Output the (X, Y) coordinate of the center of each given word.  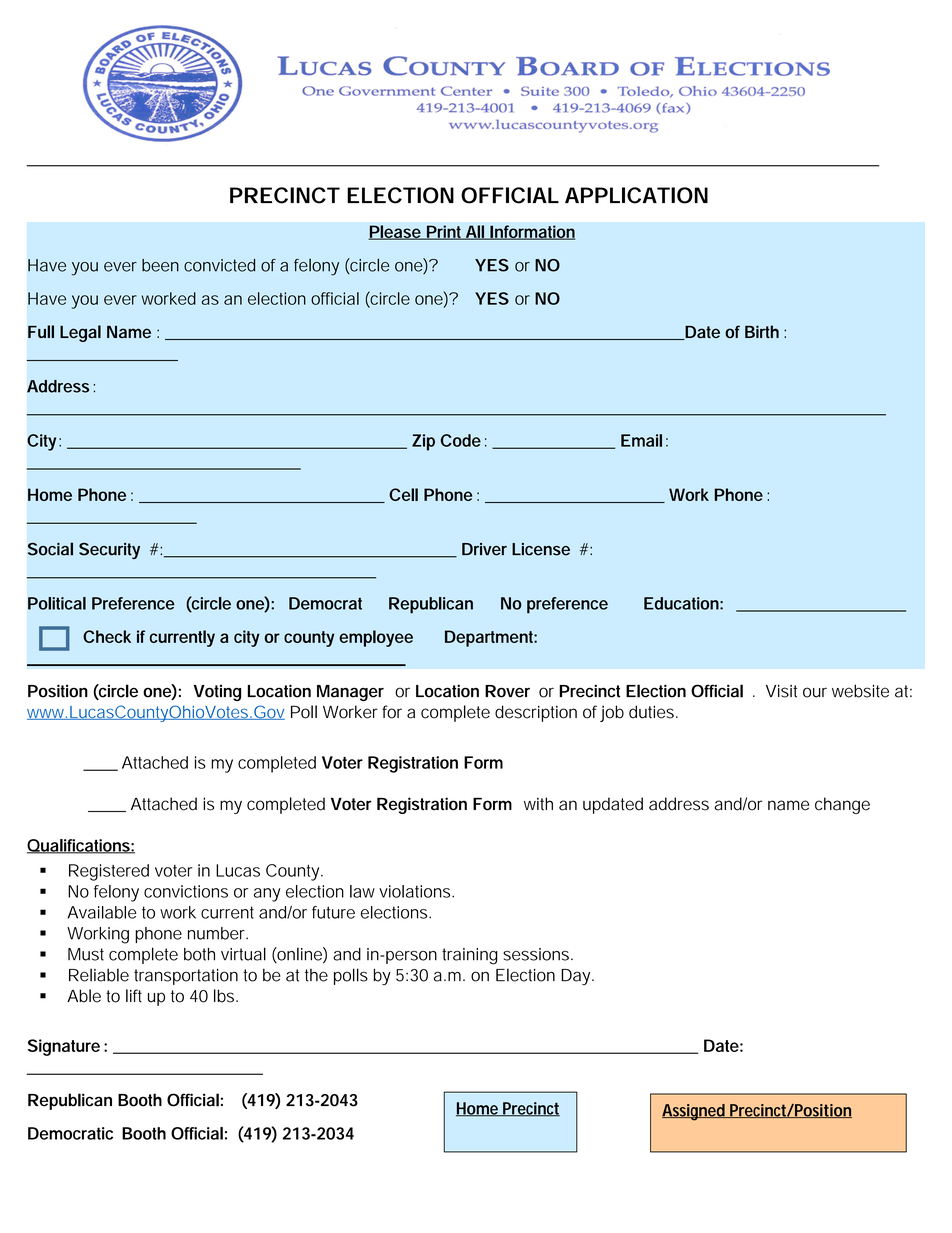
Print (445, 232)
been (160, 265)
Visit (781, 691)
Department (491, 638)
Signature (64, 1047)
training (470, 956)
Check (107, 636)
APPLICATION (636, 195)
